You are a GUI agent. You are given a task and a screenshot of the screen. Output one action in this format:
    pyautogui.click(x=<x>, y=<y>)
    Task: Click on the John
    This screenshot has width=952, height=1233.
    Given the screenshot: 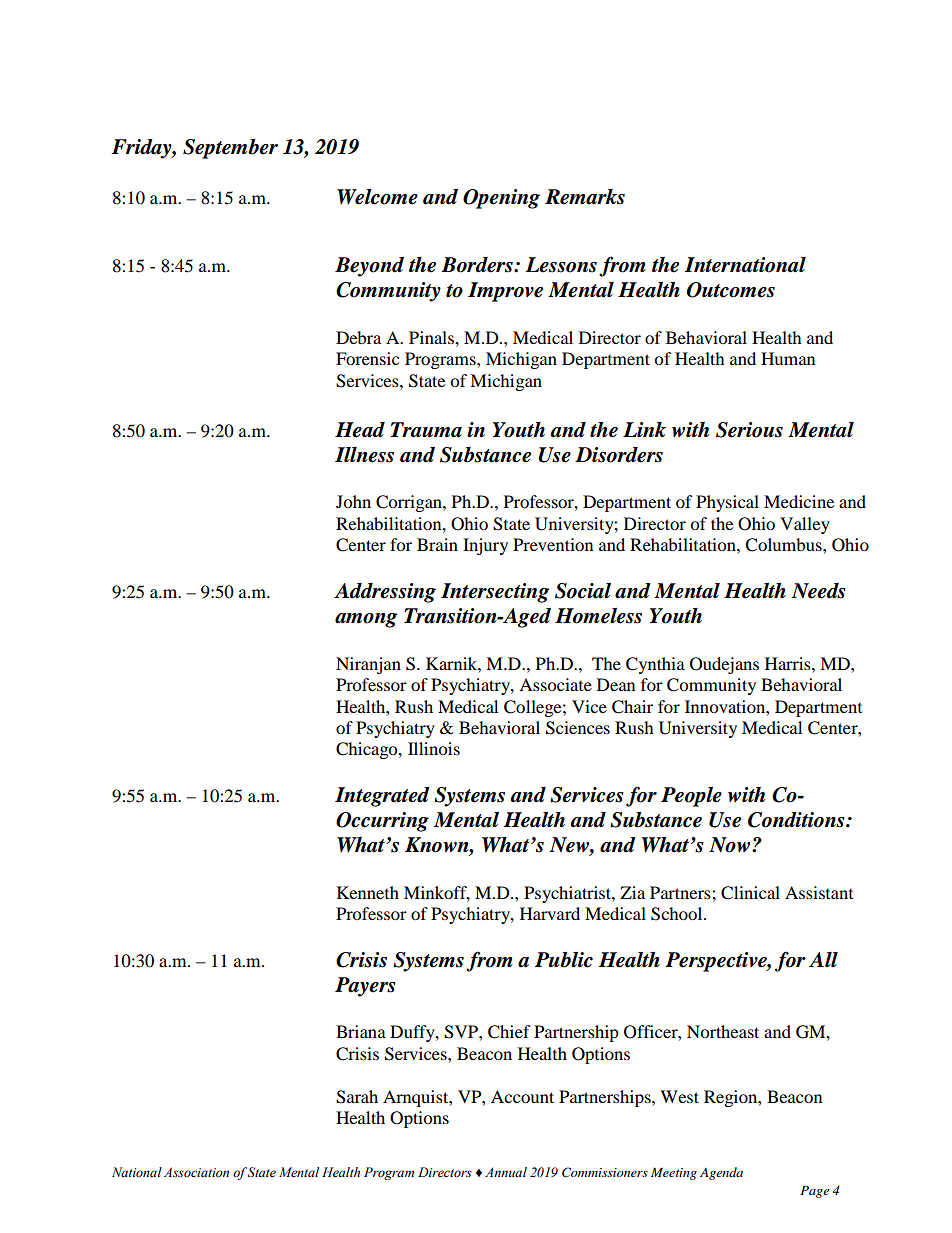 What is the action you would take?
    pyautogui.click(x=353, y=501)
